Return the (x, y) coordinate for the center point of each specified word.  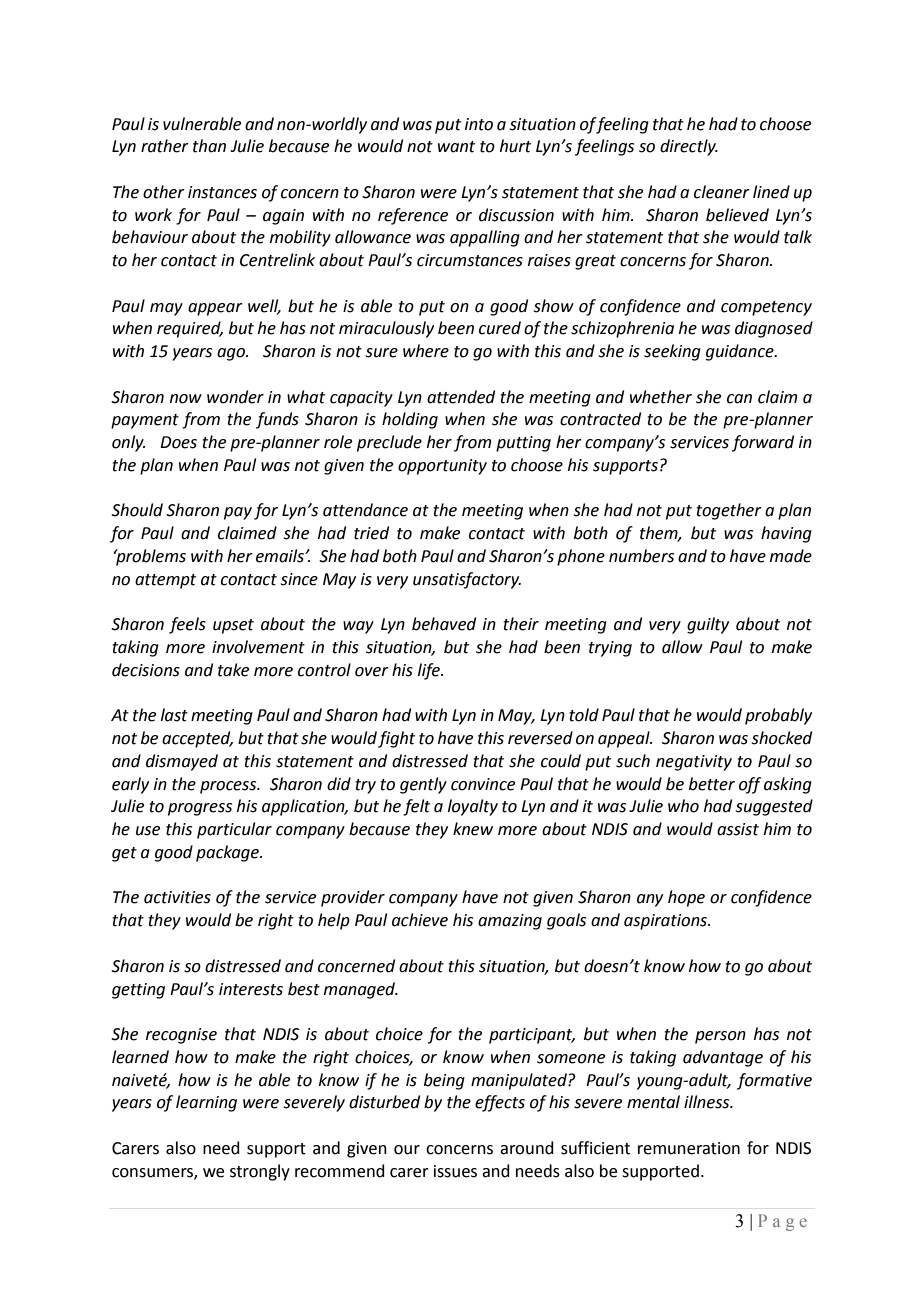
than (209, 146)
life (430, 671)
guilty (708, 625)
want (456, 147)
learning (206, 1103)
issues (455, 1171)
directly (689, 147)
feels (187, 625)
